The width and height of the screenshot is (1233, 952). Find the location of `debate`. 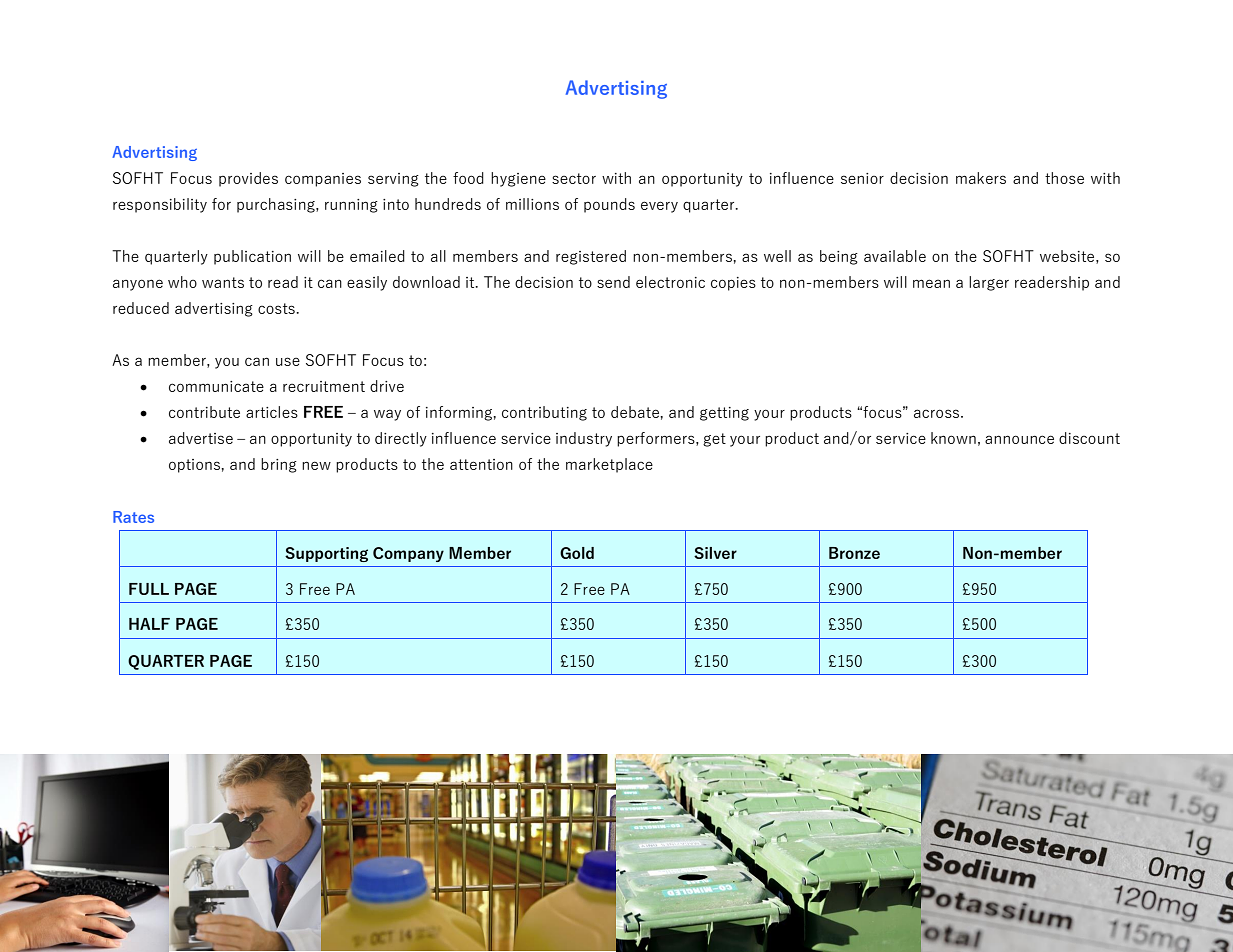

debate is located at coordinates (636, 412).
